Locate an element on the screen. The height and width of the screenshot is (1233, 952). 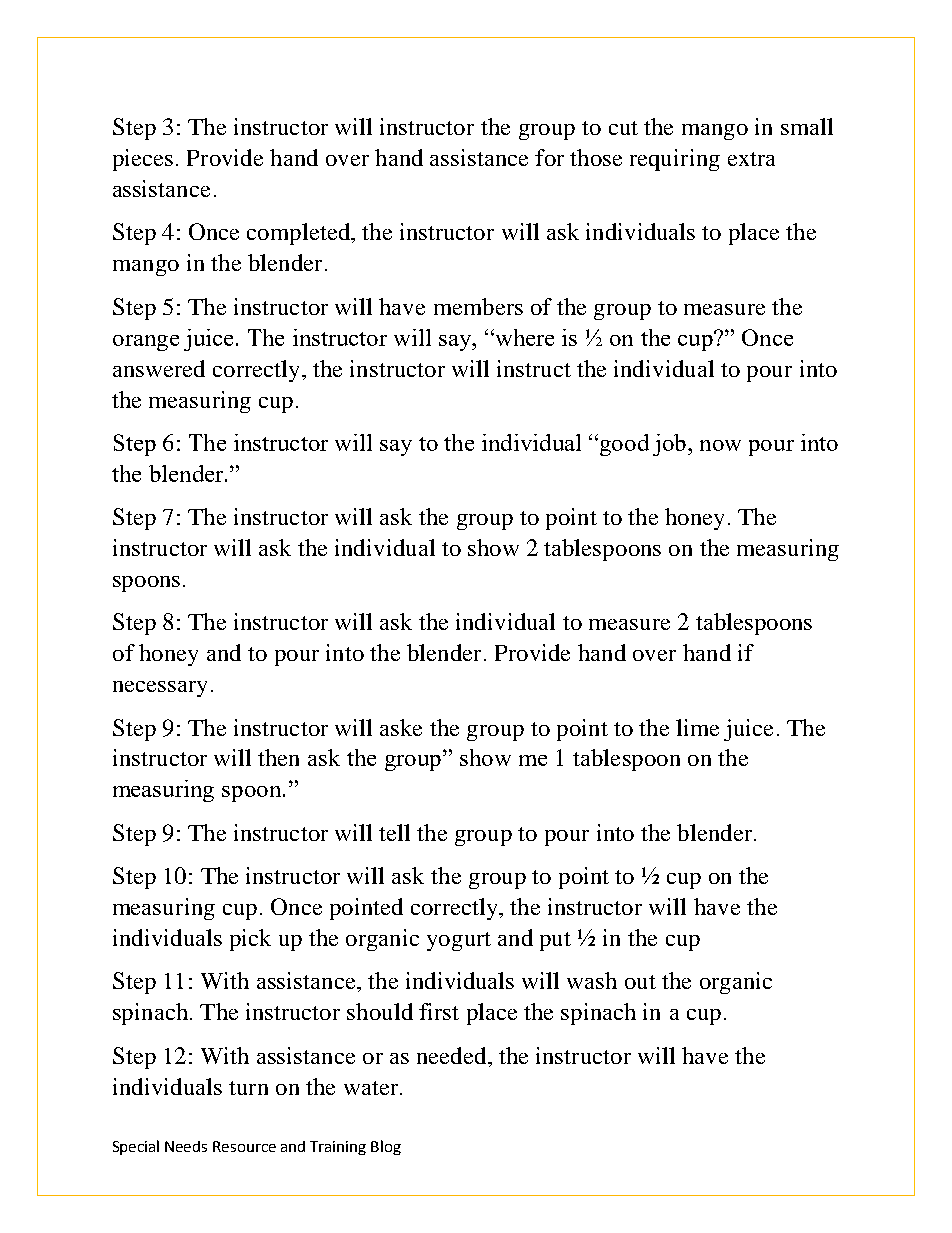
for is located at coordinates (549, 157).
